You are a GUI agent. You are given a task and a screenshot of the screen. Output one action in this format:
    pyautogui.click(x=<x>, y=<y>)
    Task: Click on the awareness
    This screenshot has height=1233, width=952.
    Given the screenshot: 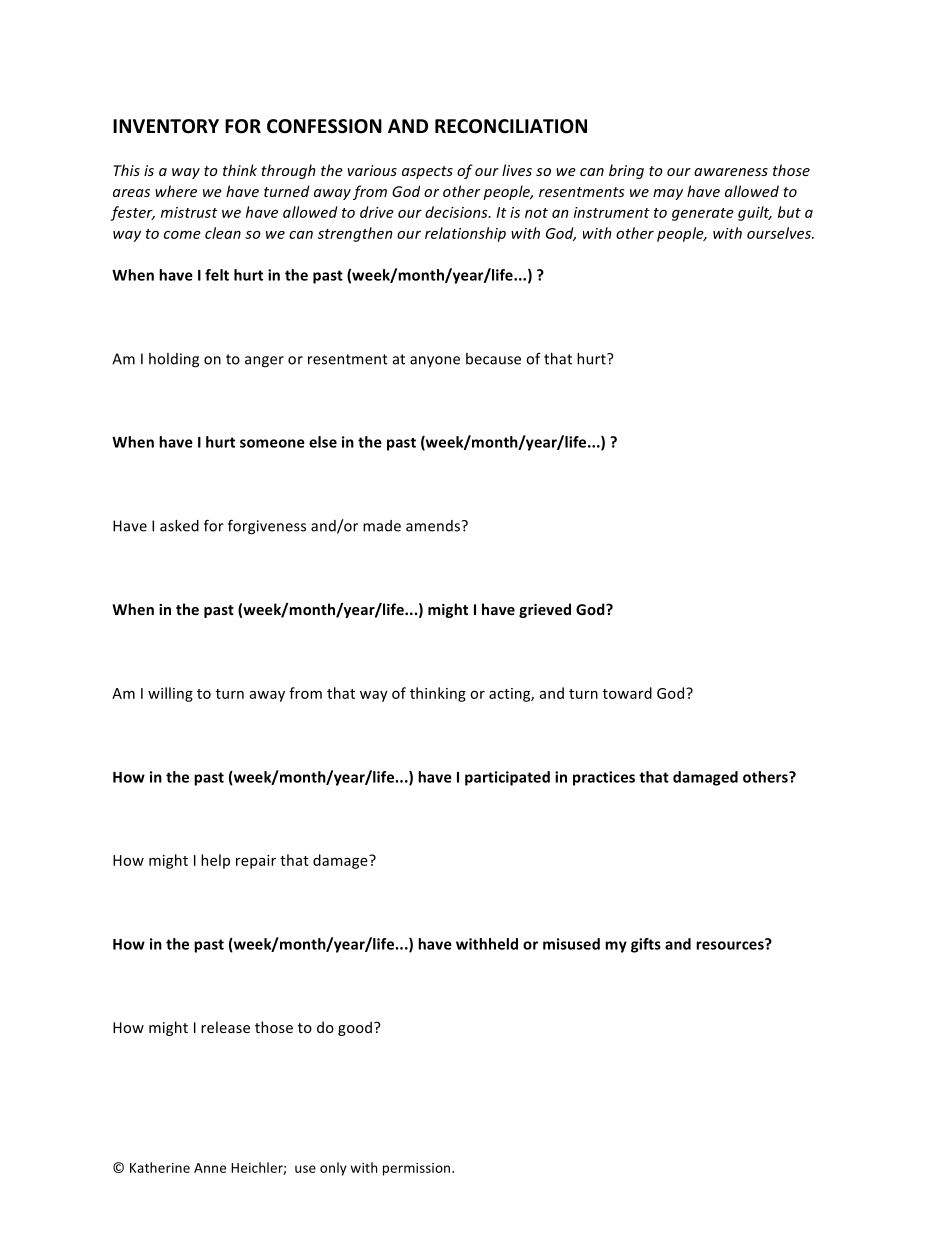 What is the action you would take?
    pyautogui.click(x=731, y=172)
